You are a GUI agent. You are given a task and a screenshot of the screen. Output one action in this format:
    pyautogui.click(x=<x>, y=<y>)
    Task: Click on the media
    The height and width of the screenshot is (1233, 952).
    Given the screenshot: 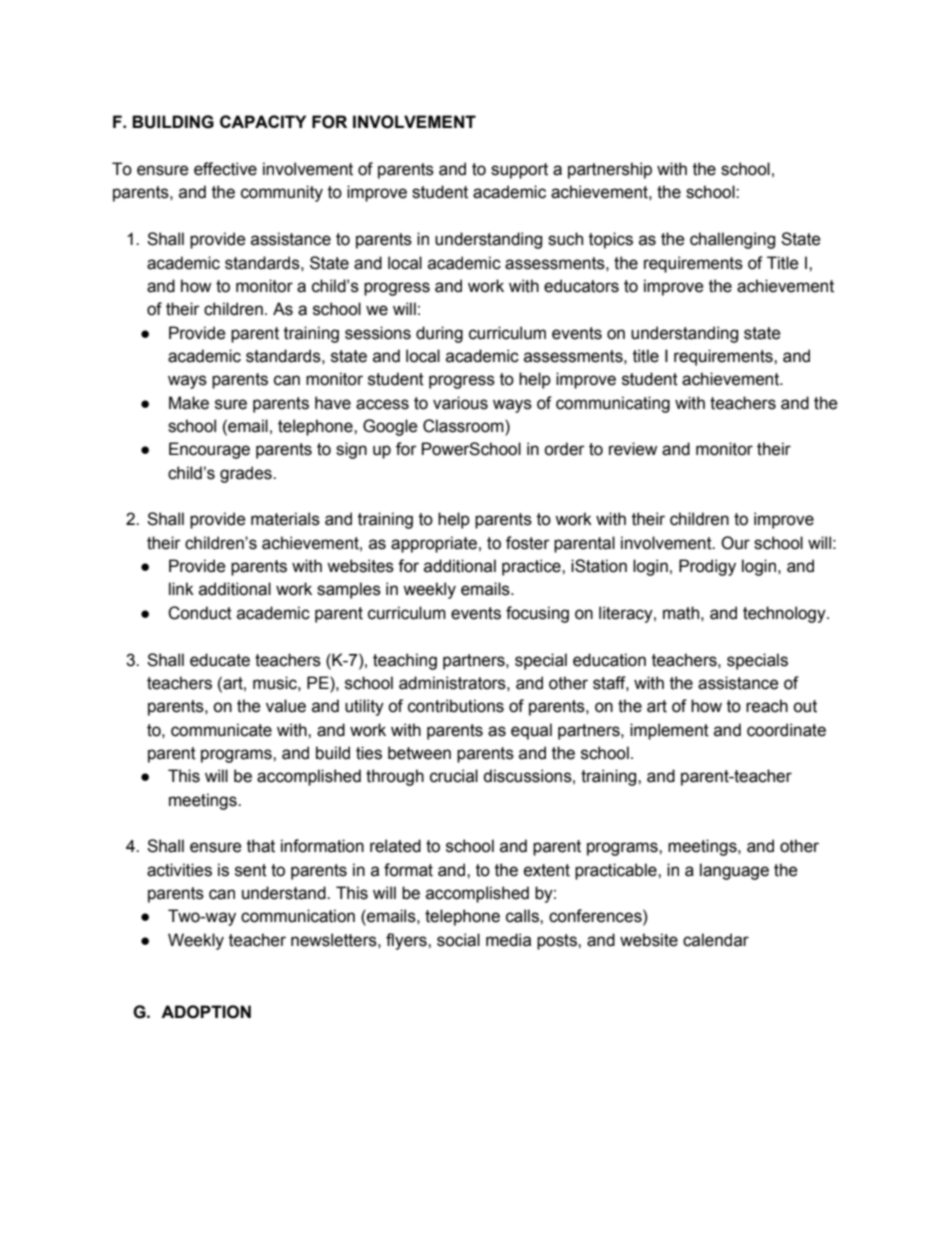 What is the action you would take?
    pyautogui.click(x=508, y=940)
